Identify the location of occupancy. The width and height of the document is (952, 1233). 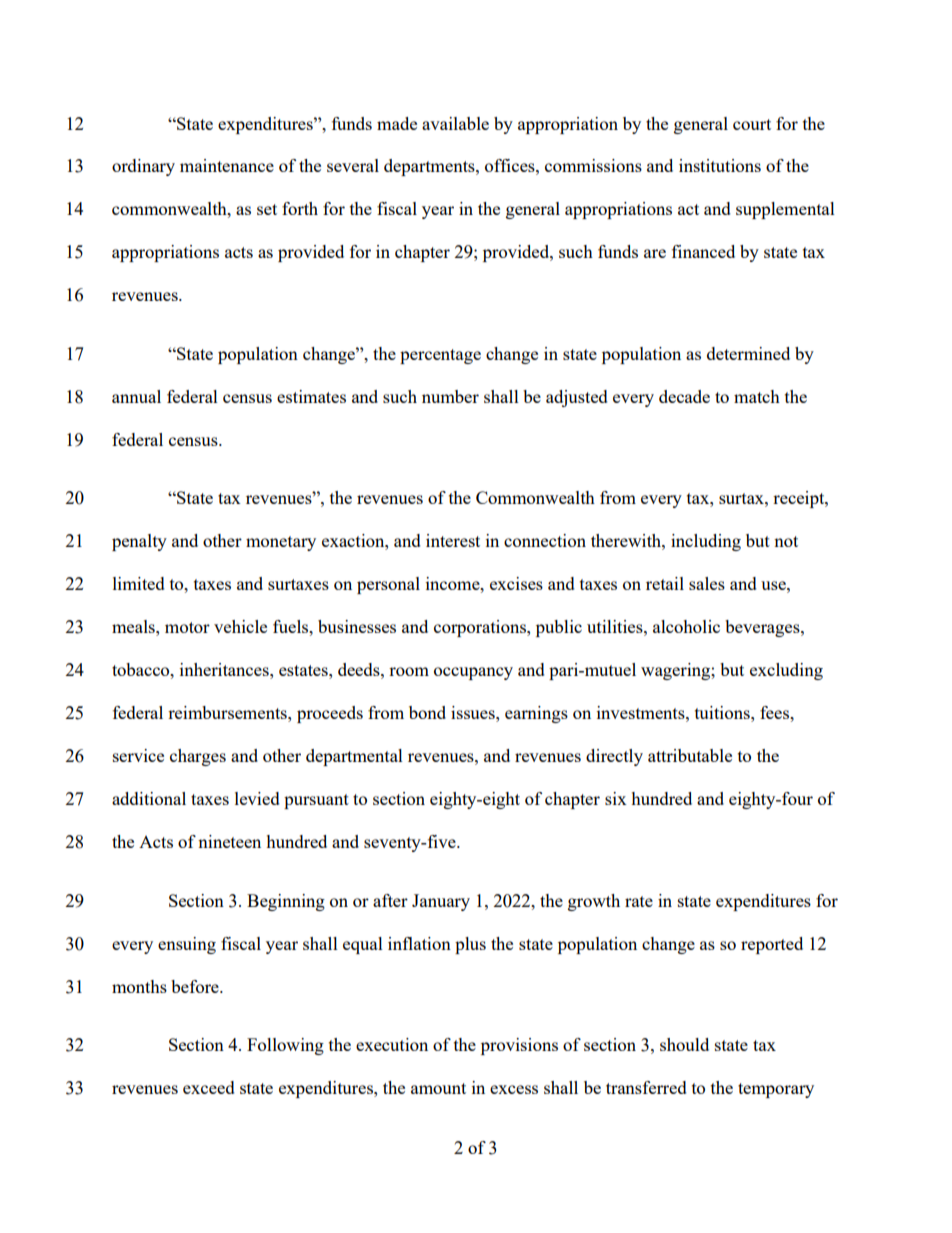
(473, 673).
